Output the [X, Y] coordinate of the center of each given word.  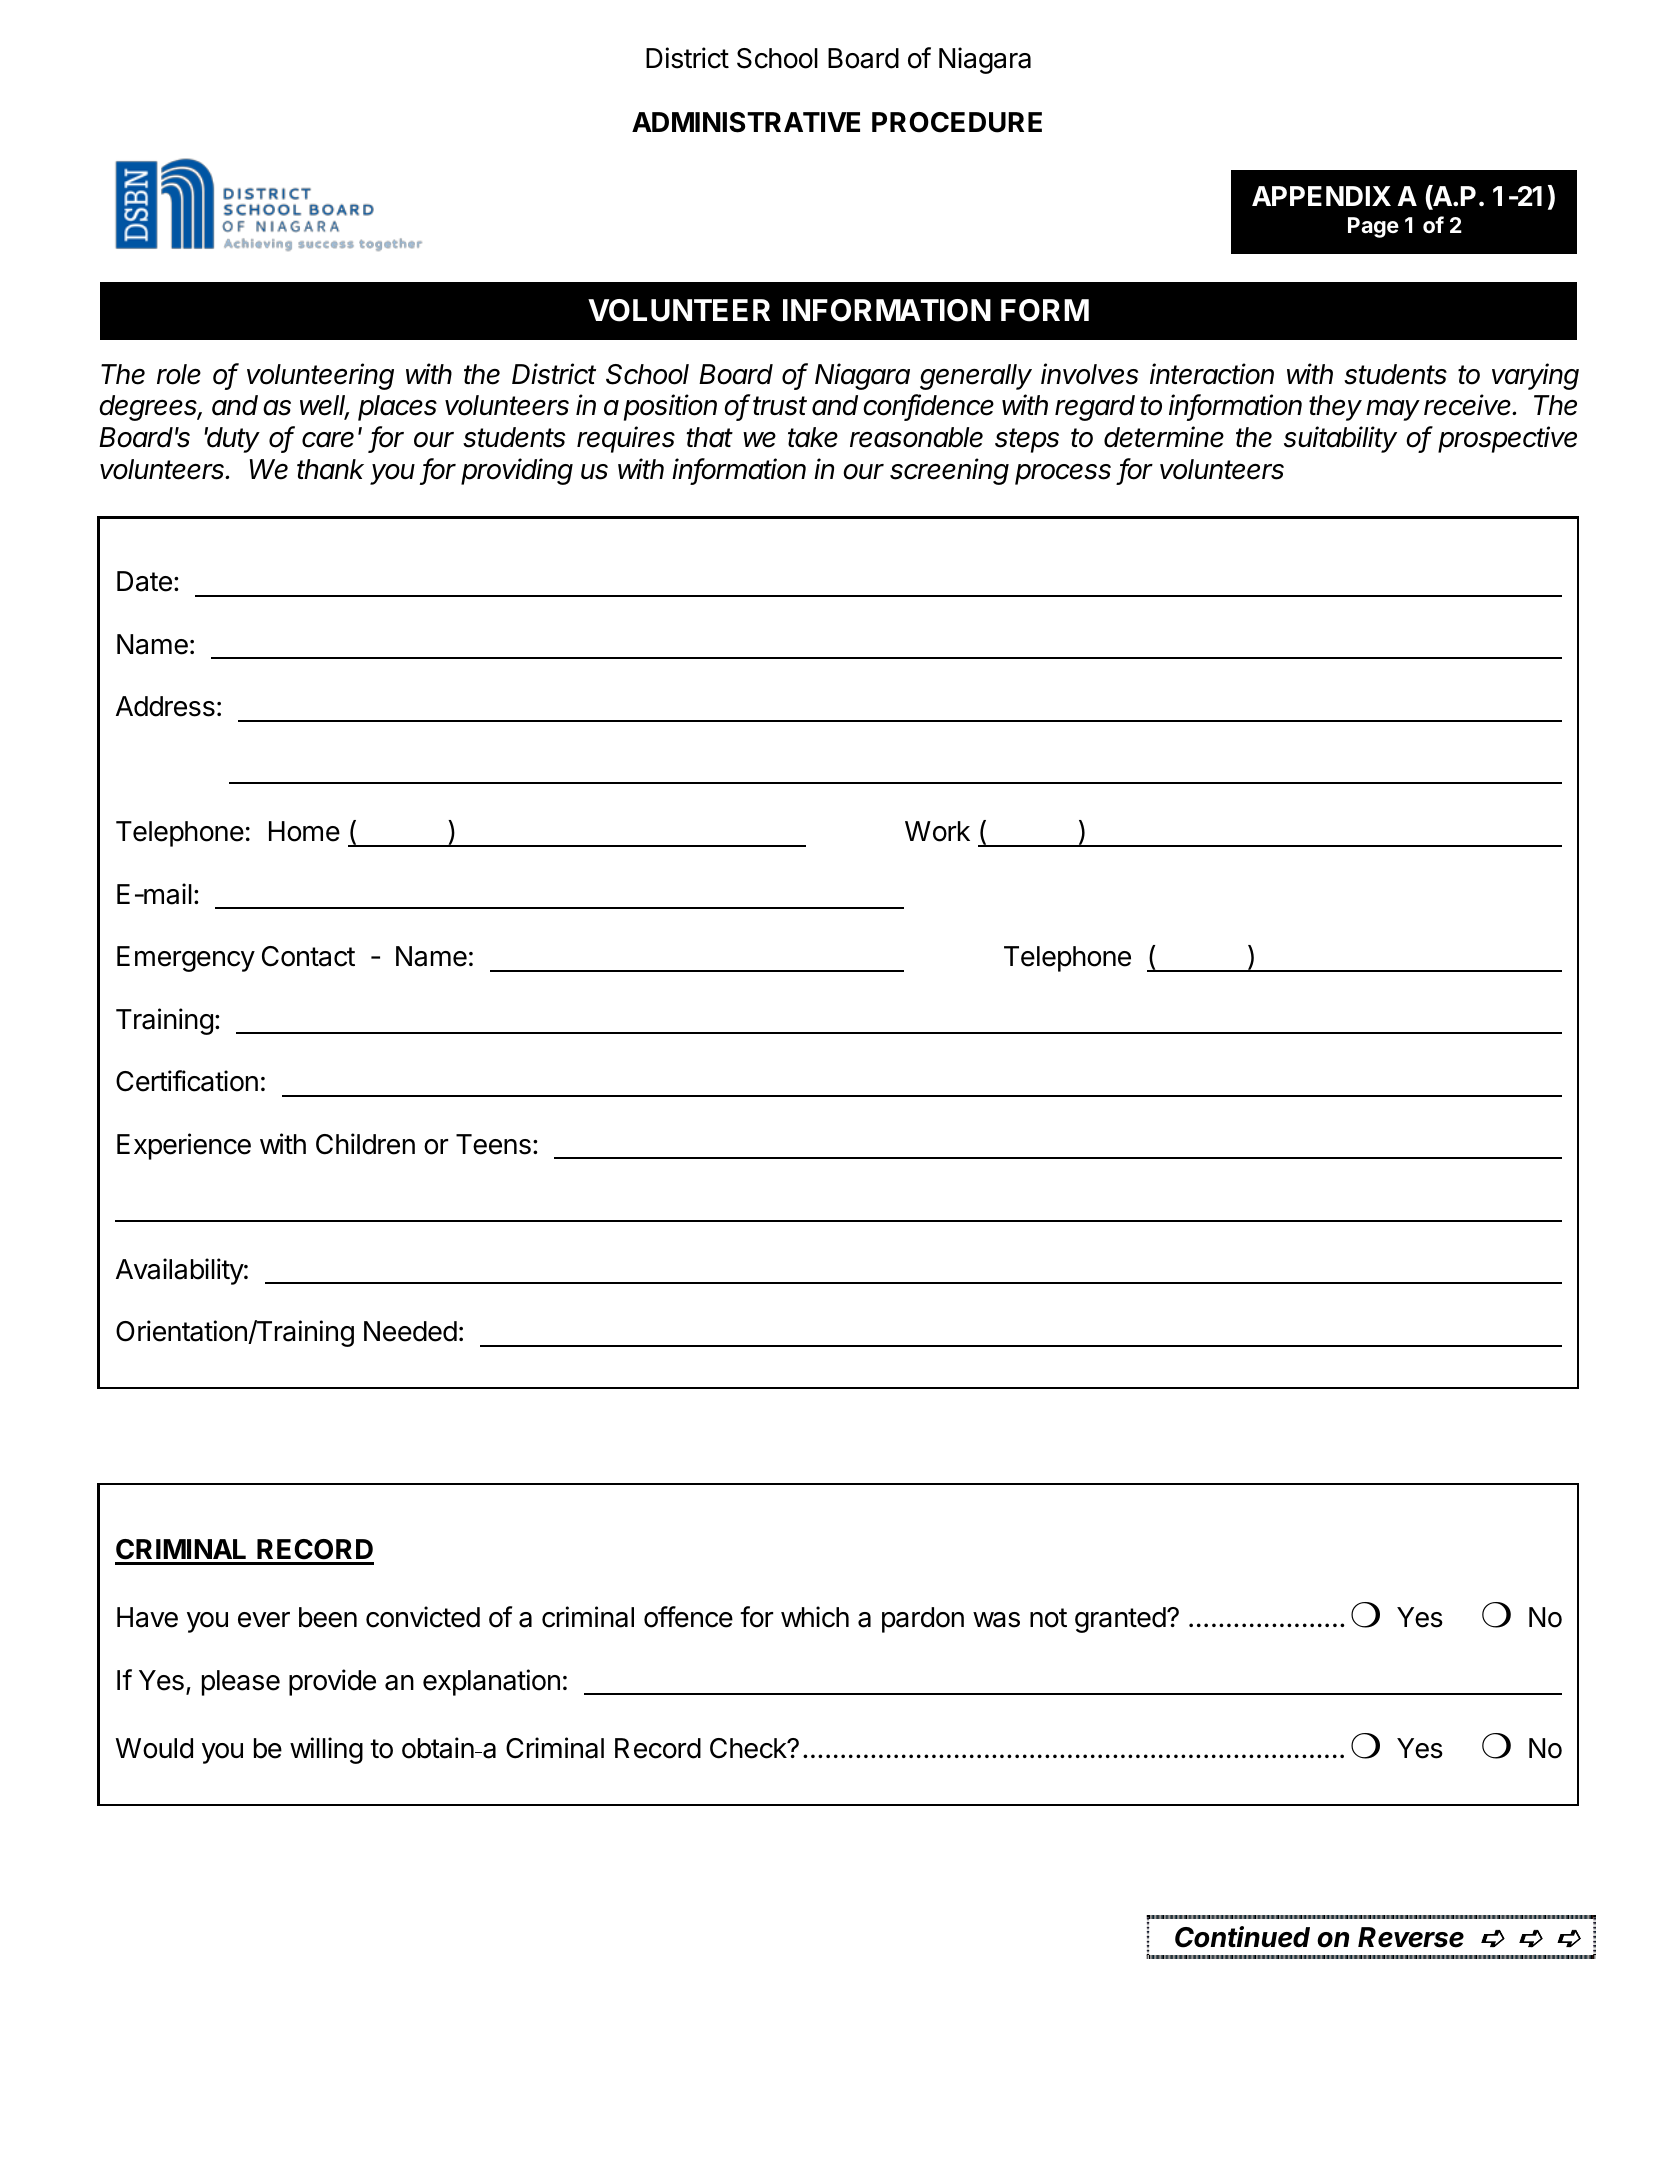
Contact [308, 956]
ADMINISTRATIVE [746, 122]
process [1063, 474]
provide [332, 1682]
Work [937, 831]
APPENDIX [1321, 196]
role [179, 374]
